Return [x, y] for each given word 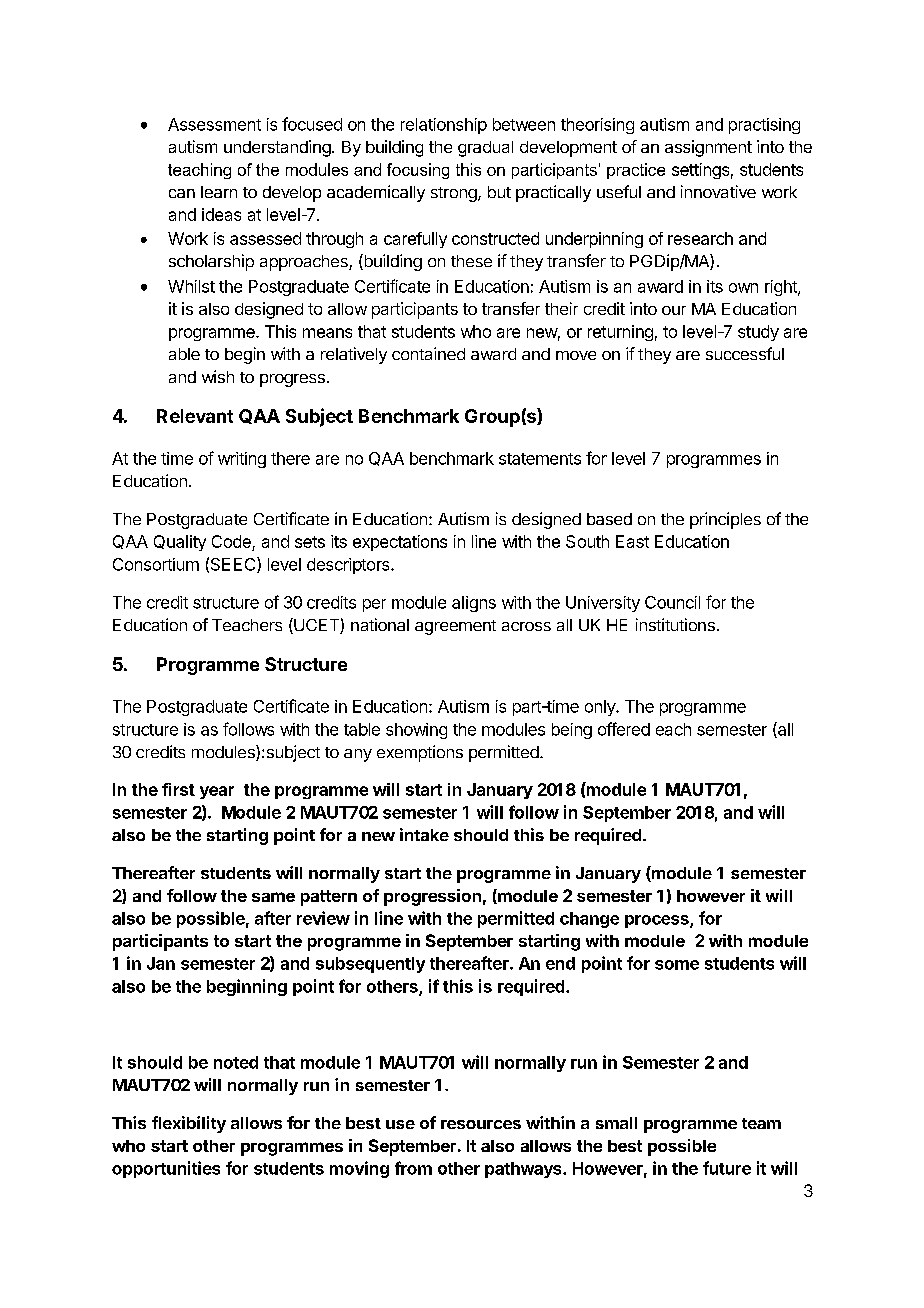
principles [725, 520]
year [217, 792]
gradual [485, 149]
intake [424, 834]
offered [624, 729]
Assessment [214, 124]
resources [481, 1124]
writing [242, 460]
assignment [708, 148]
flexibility [189, 1124]
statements [540, 459]
